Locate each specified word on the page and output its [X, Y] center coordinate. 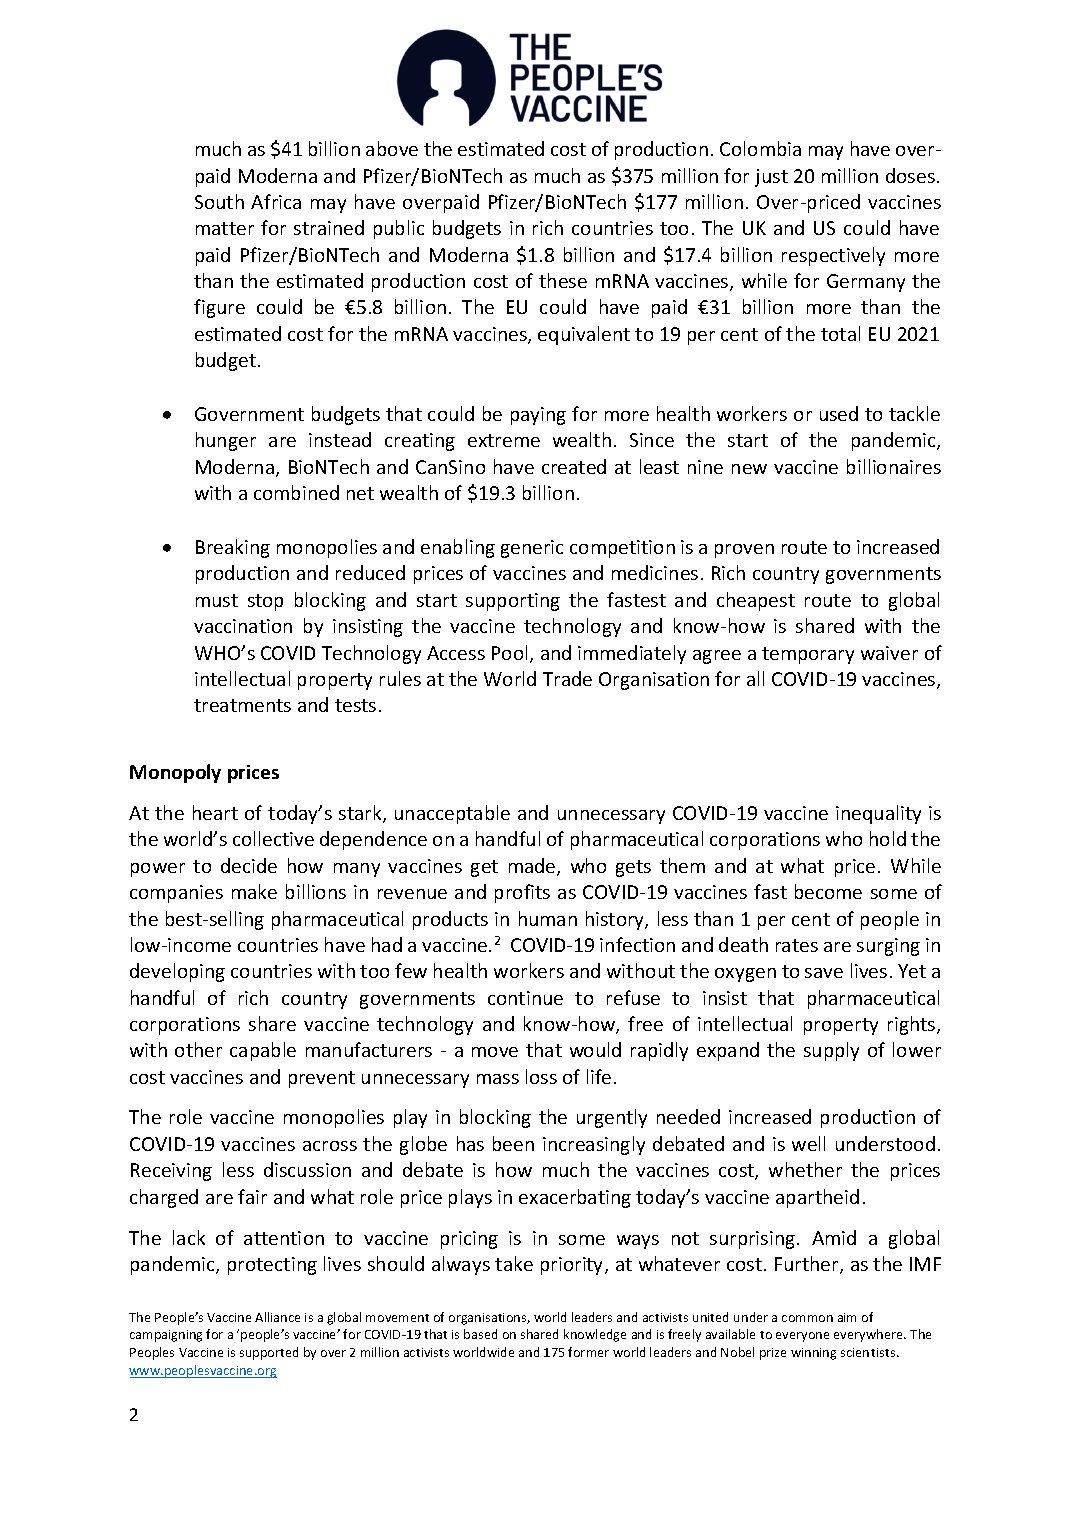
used [839, 413]
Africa [276, 201]
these [563, 280]
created [574, 466]
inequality [878, 814]
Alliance [277, 1317]
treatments [242, 705]
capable [263, 1051]
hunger [226, 441]
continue [525, 998]
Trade [567, 678]
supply [831, 1051]
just [771, 178]
